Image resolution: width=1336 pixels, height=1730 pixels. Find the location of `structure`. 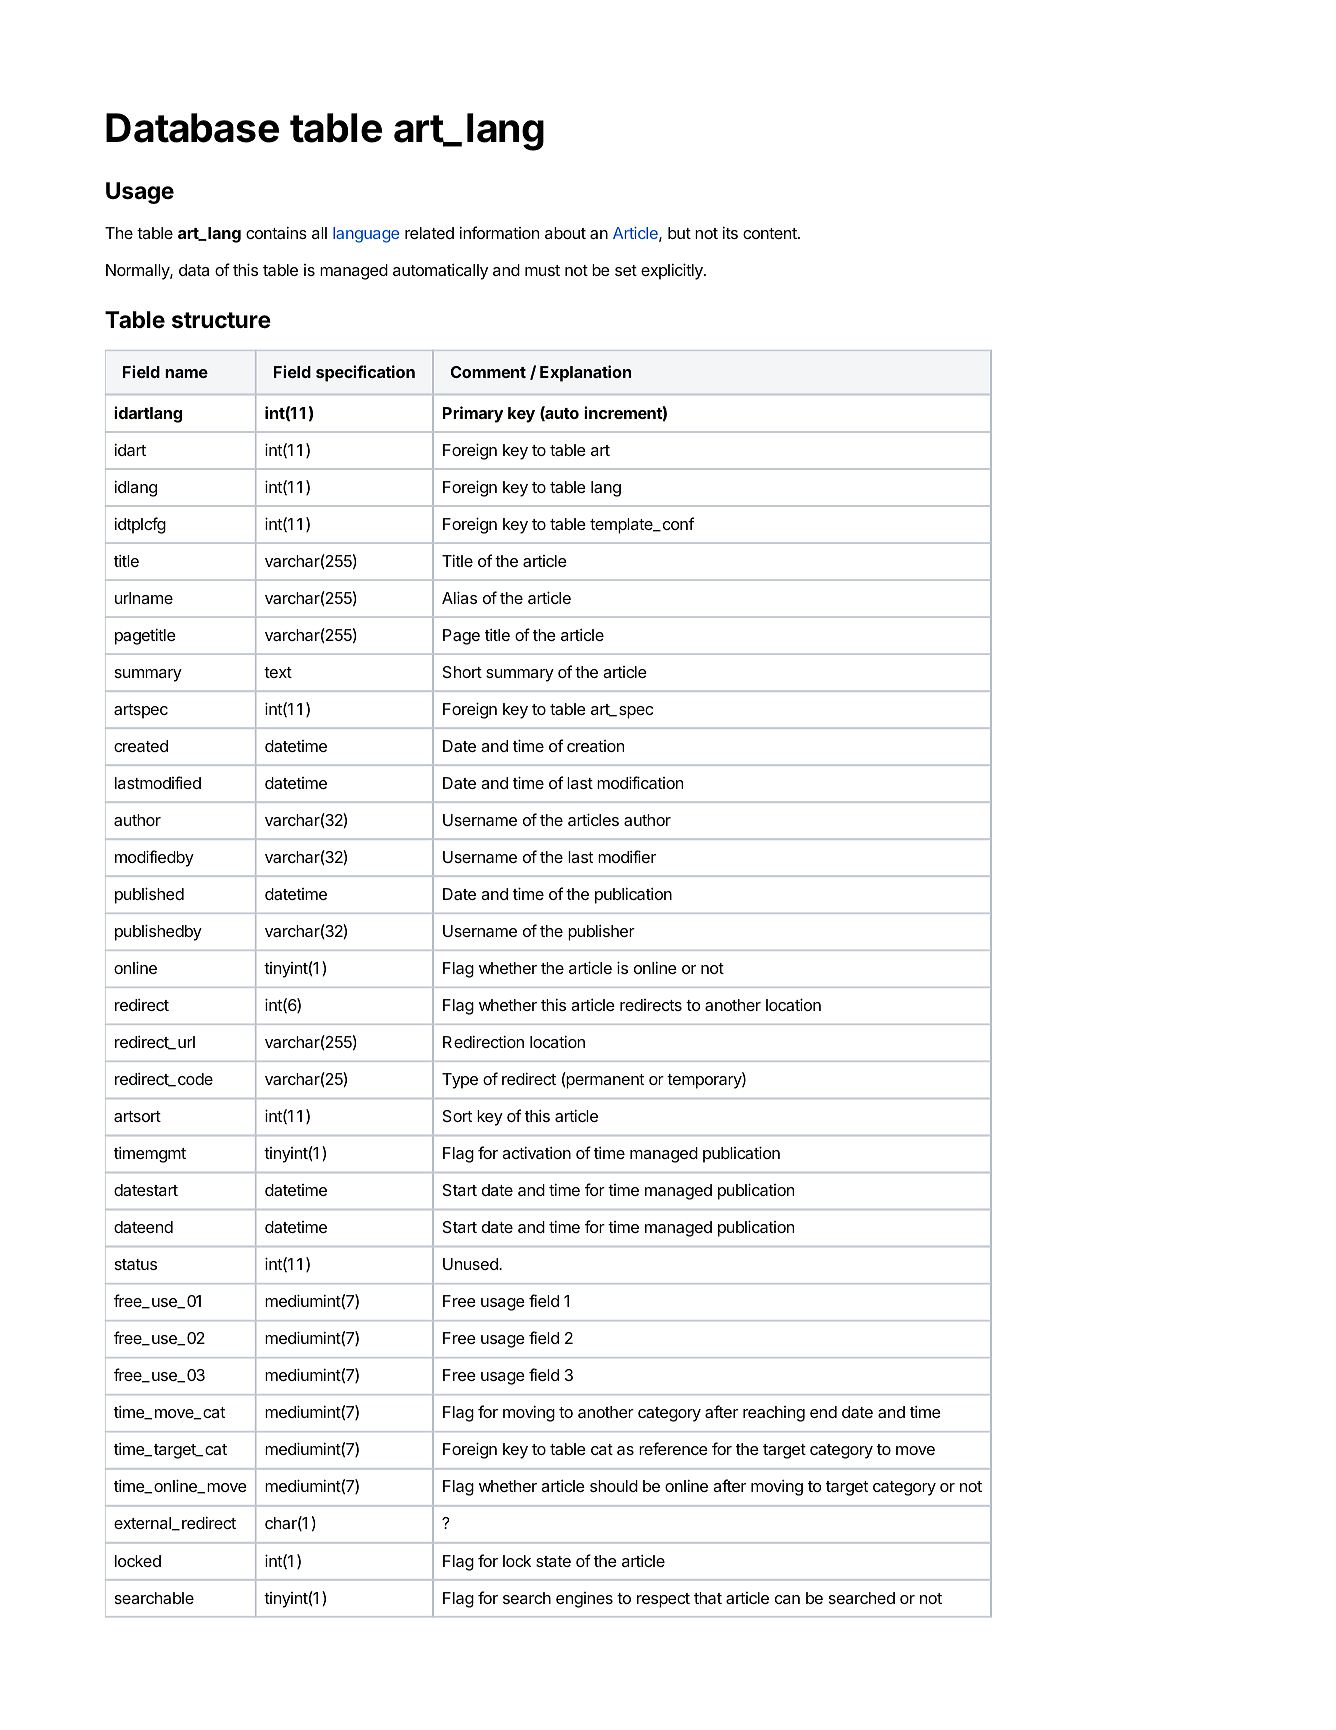

structure is located at coordinates (221, 320).
